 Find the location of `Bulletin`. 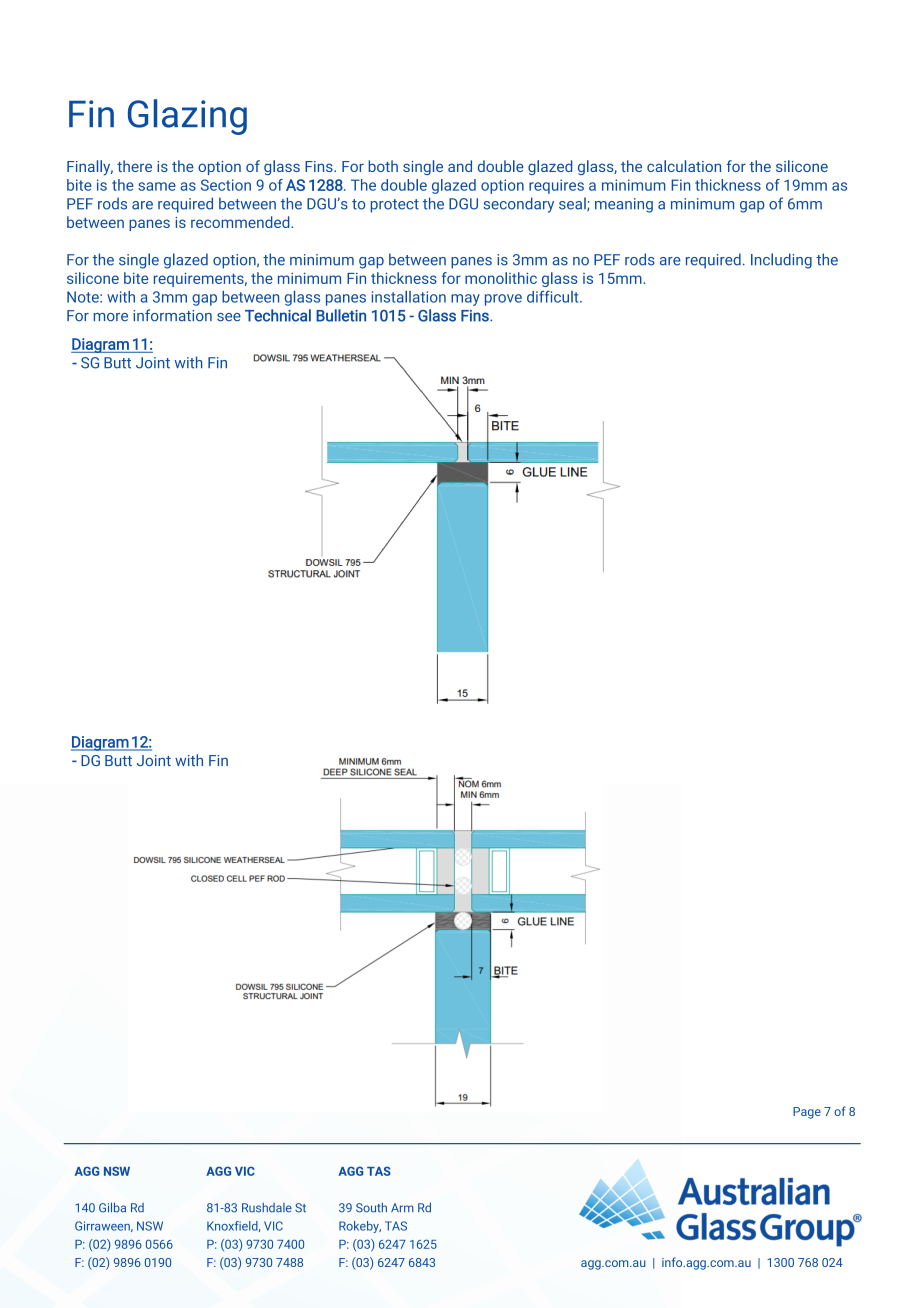

Bulletin is located at coordinates (341, 315).
